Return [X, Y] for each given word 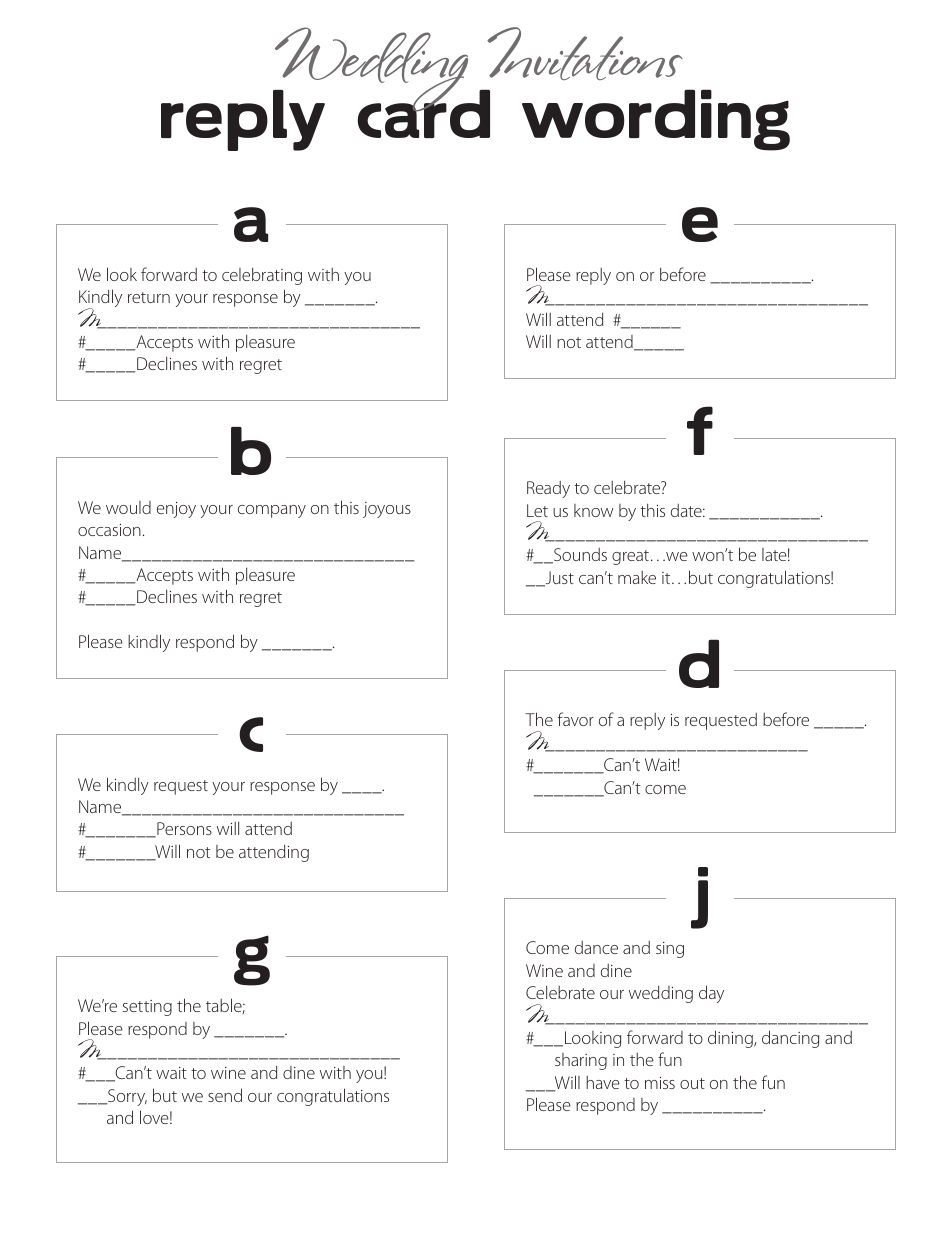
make [637, 577]
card [423, 113]
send [225, 1095]
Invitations [585, 53]
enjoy [176, 510]
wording [656, 120]
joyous [387, 510]
